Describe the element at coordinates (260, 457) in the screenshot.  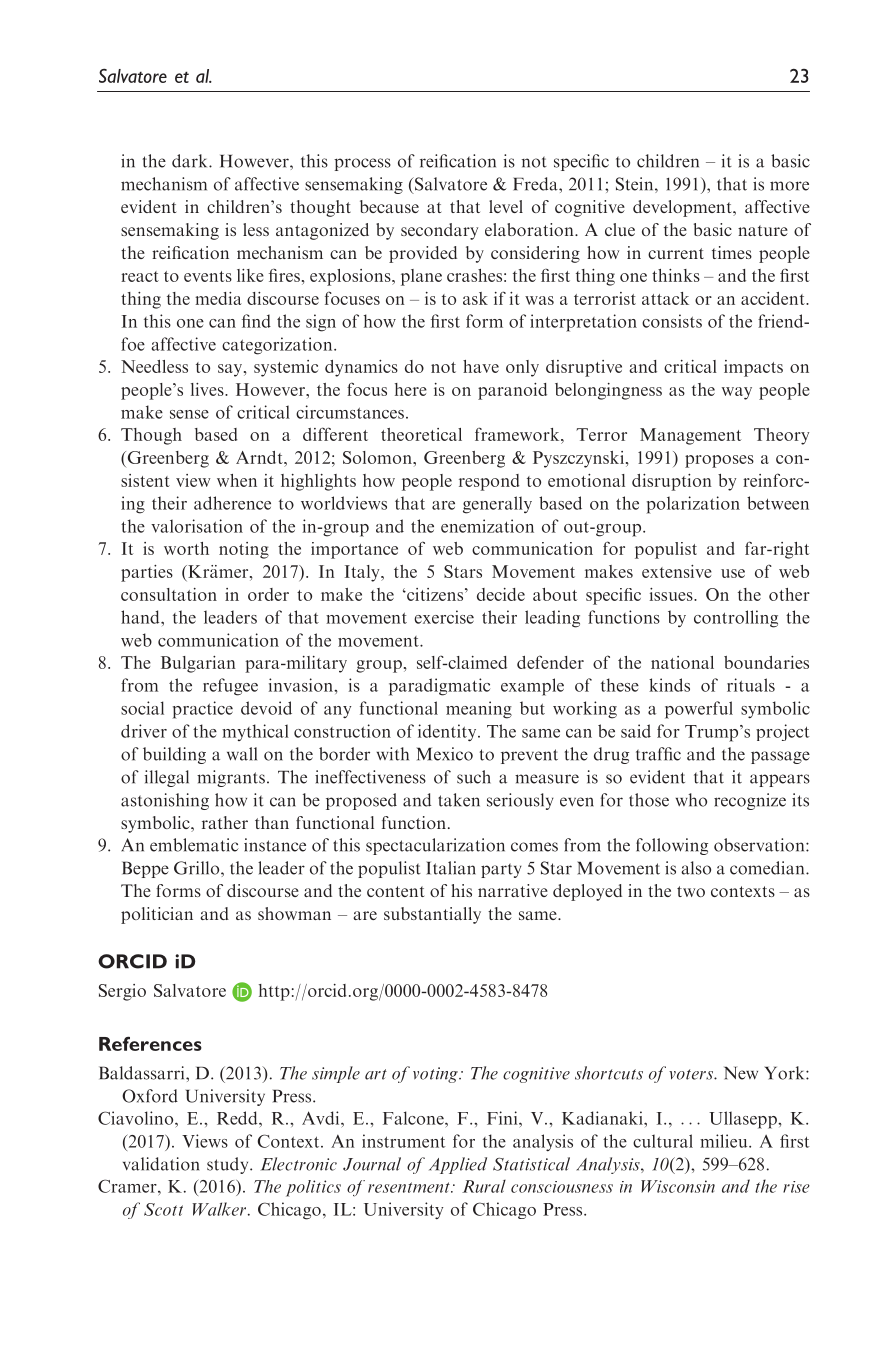
I see `Arndt` at that location.
